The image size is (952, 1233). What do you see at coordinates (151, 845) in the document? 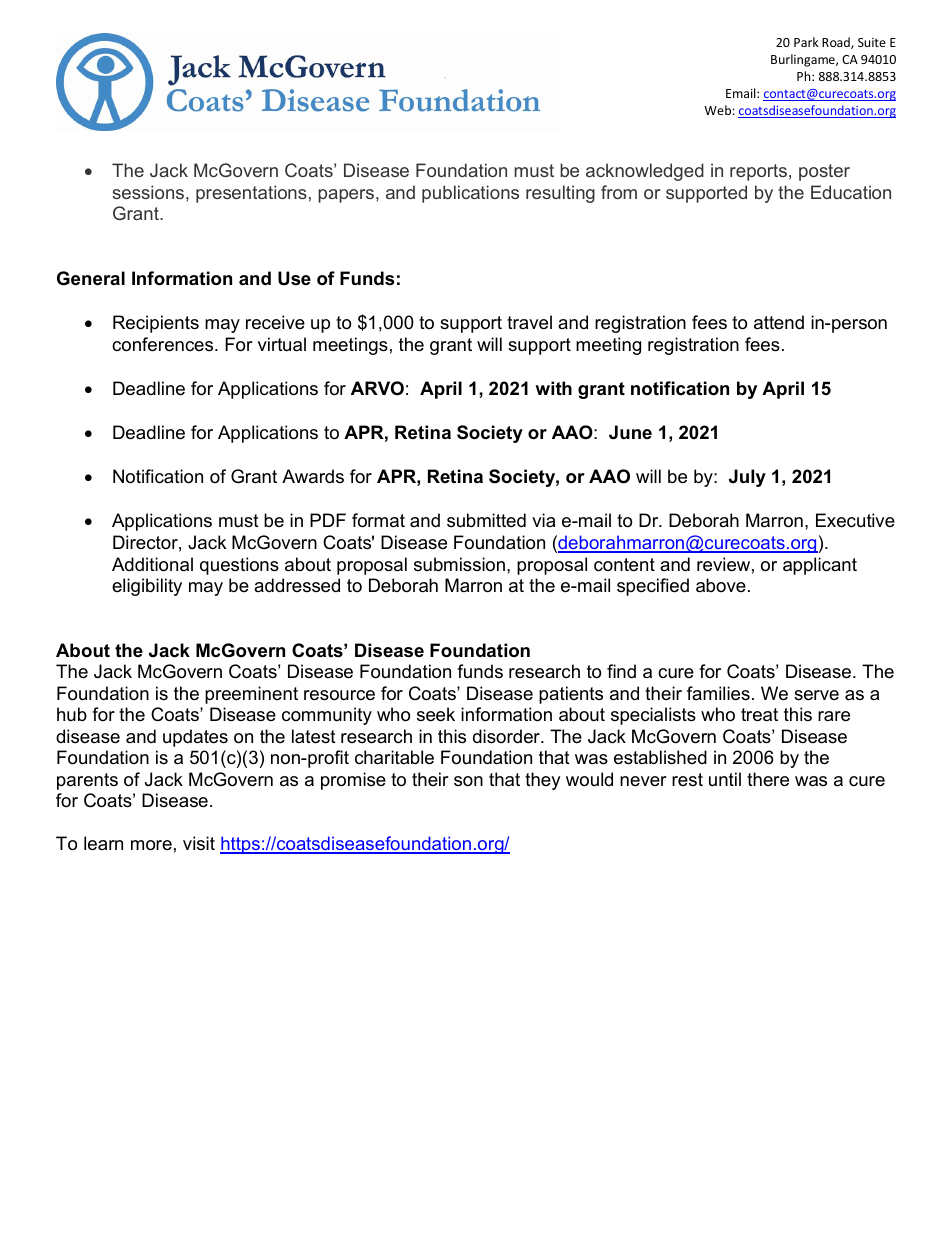
I see `more` at bounding box center [151, 845].
